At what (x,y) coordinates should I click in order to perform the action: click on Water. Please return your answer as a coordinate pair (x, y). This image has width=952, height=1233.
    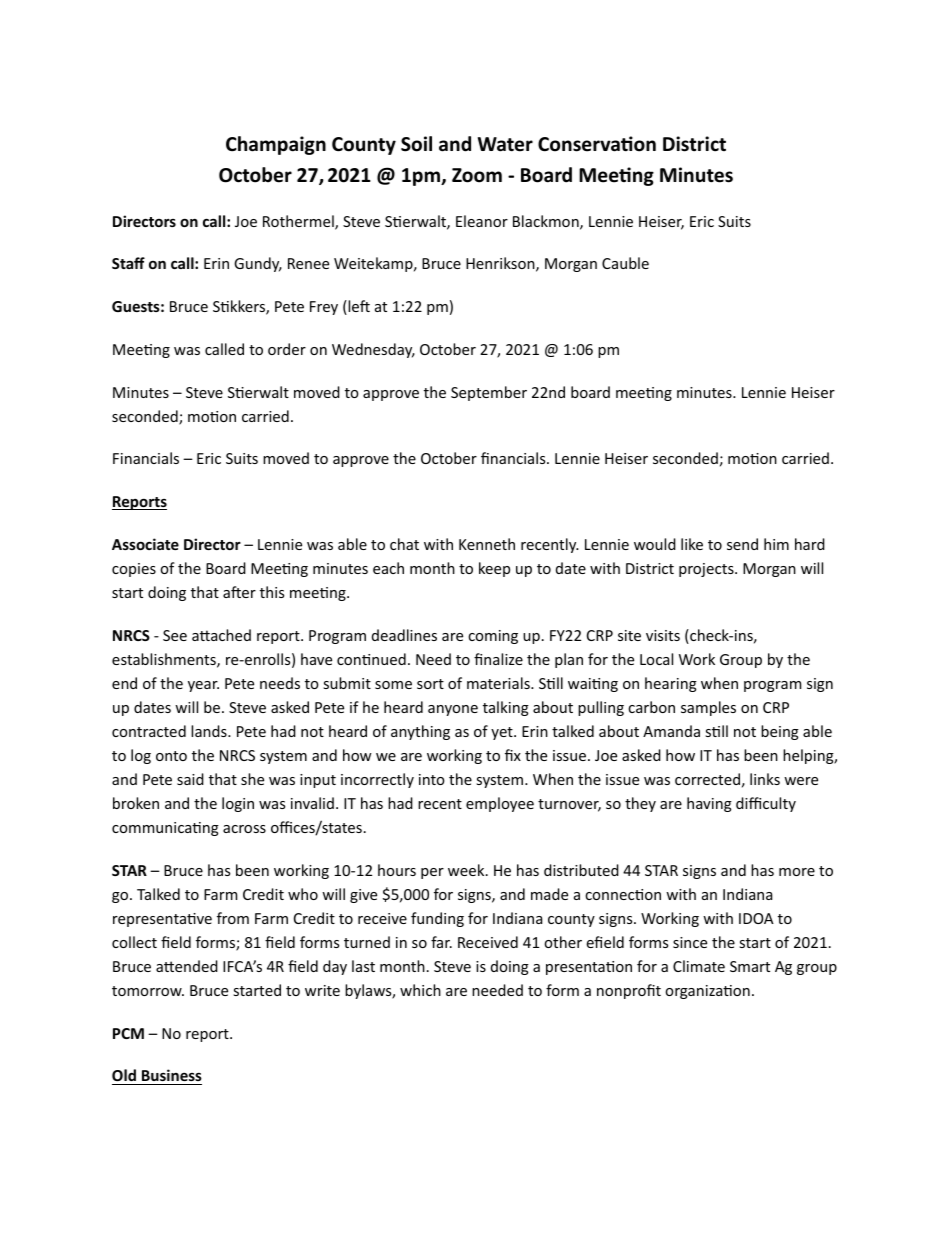
    Looking at the image, I should click on (505, 144).
